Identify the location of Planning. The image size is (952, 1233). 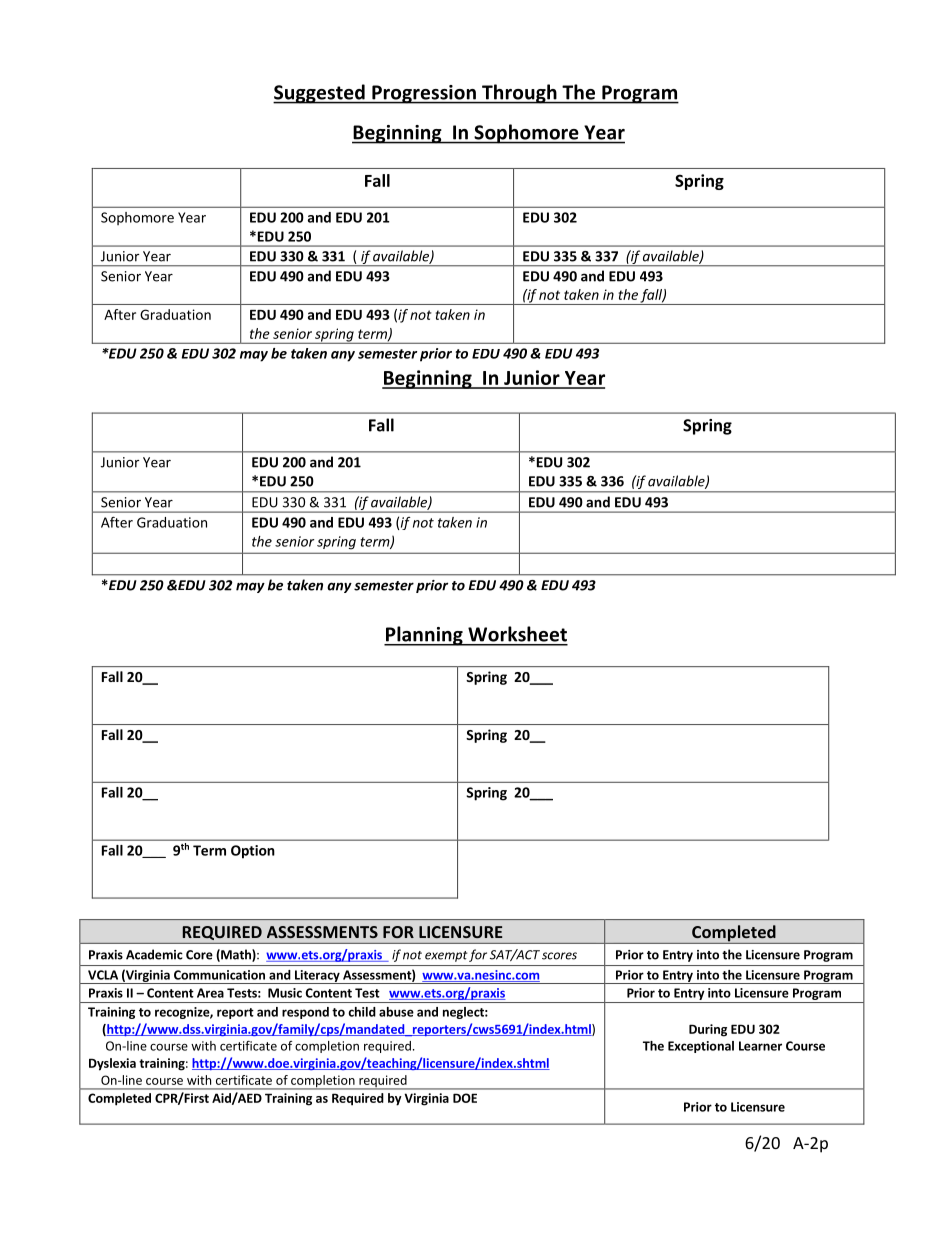
(424, 636).
